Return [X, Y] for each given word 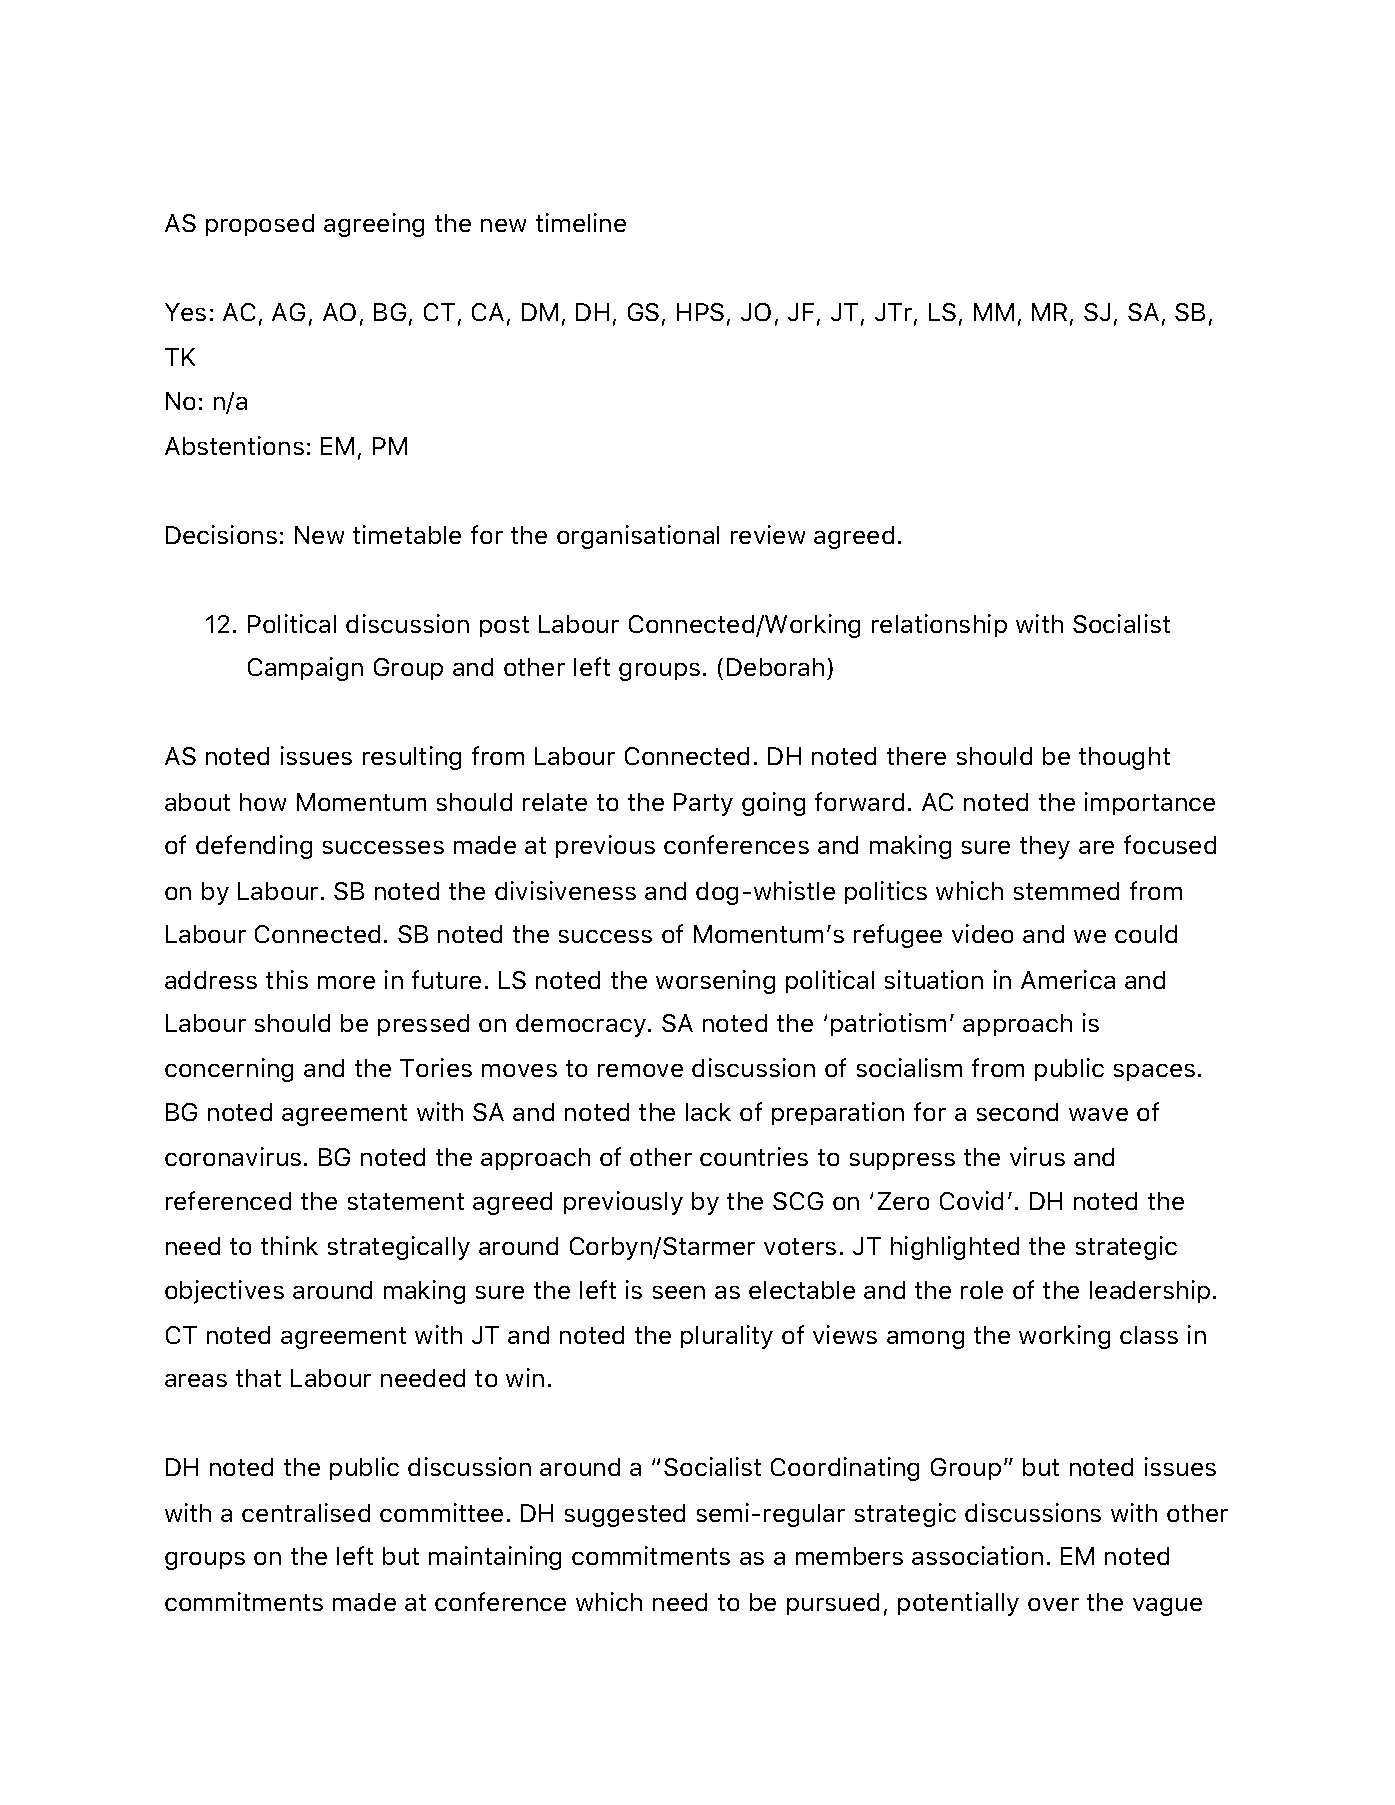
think [289, 1245]
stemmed [1066, 891]
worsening [715, 982]
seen [679, 1292]
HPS [700, 312]
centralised [306, 1512]
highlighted [955, 1248]
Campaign [305, 669]
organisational [638, 537]
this [287, 979]
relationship [939, 625]
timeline [581, 222]
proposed [260, 225]
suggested [625, 1515]
